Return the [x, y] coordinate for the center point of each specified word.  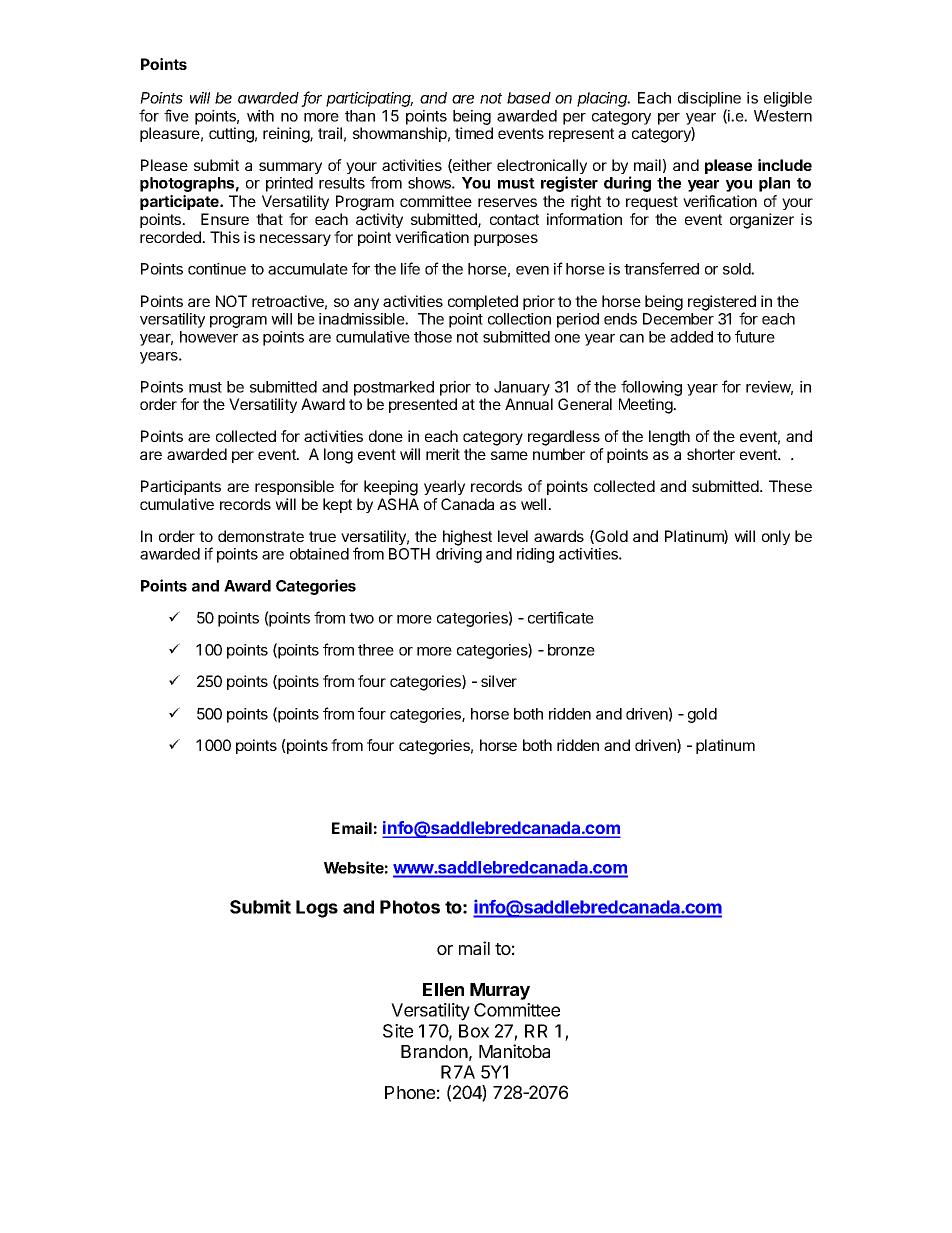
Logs [317, 909]
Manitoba [514, 1051]
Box [474, 1031]
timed [474, 133]
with [260, 116]
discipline [709, 99]
